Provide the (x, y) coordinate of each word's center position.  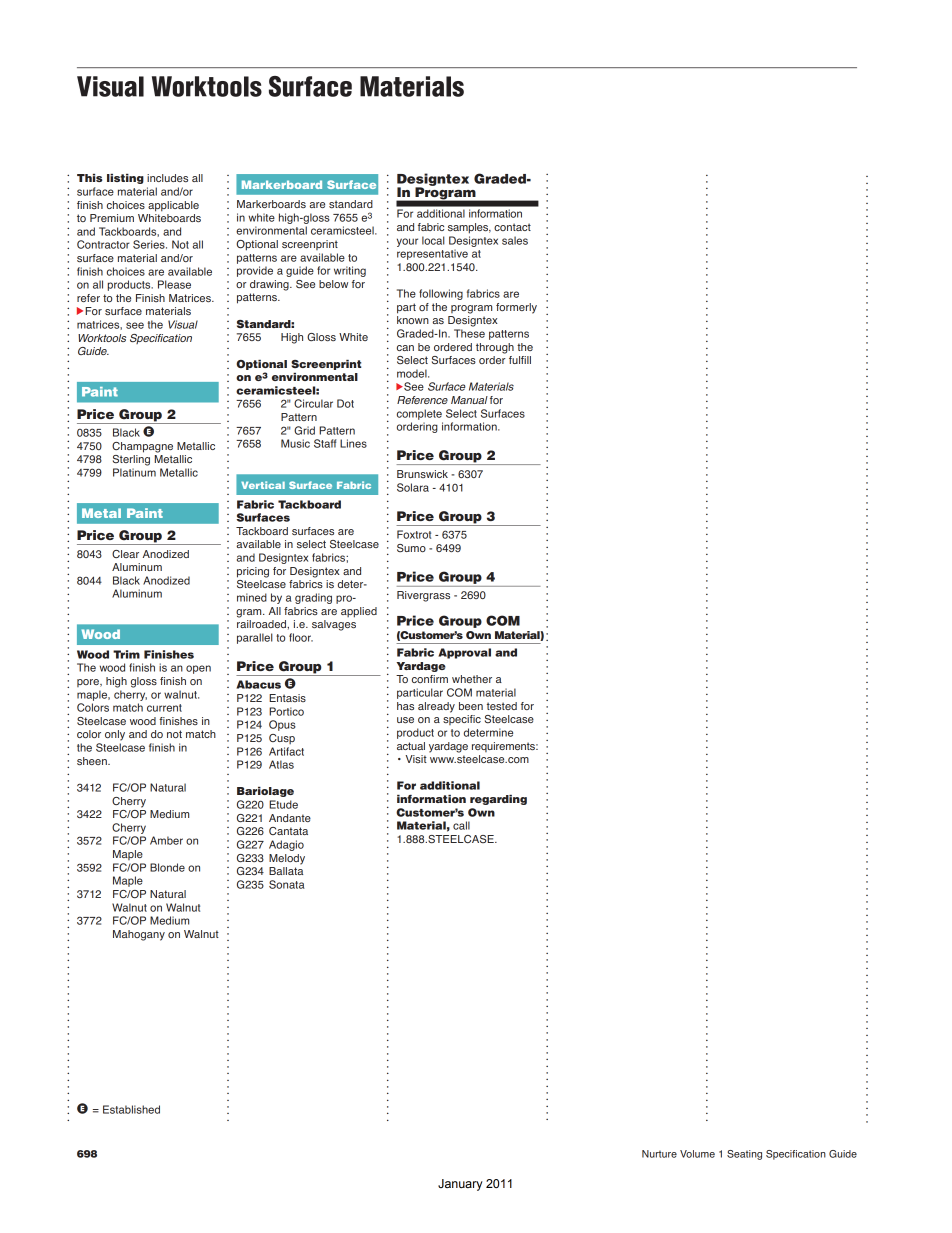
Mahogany (139, 935)
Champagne (142, 447)
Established (131, 1109)
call (461, 825)
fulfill (520, 360)
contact (512, 227)
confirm (430, 679)
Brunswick (422, 474)
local (433, 240)
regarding (498, 800)
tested (502, 706)
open (198, 669)
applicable (173, 206)
